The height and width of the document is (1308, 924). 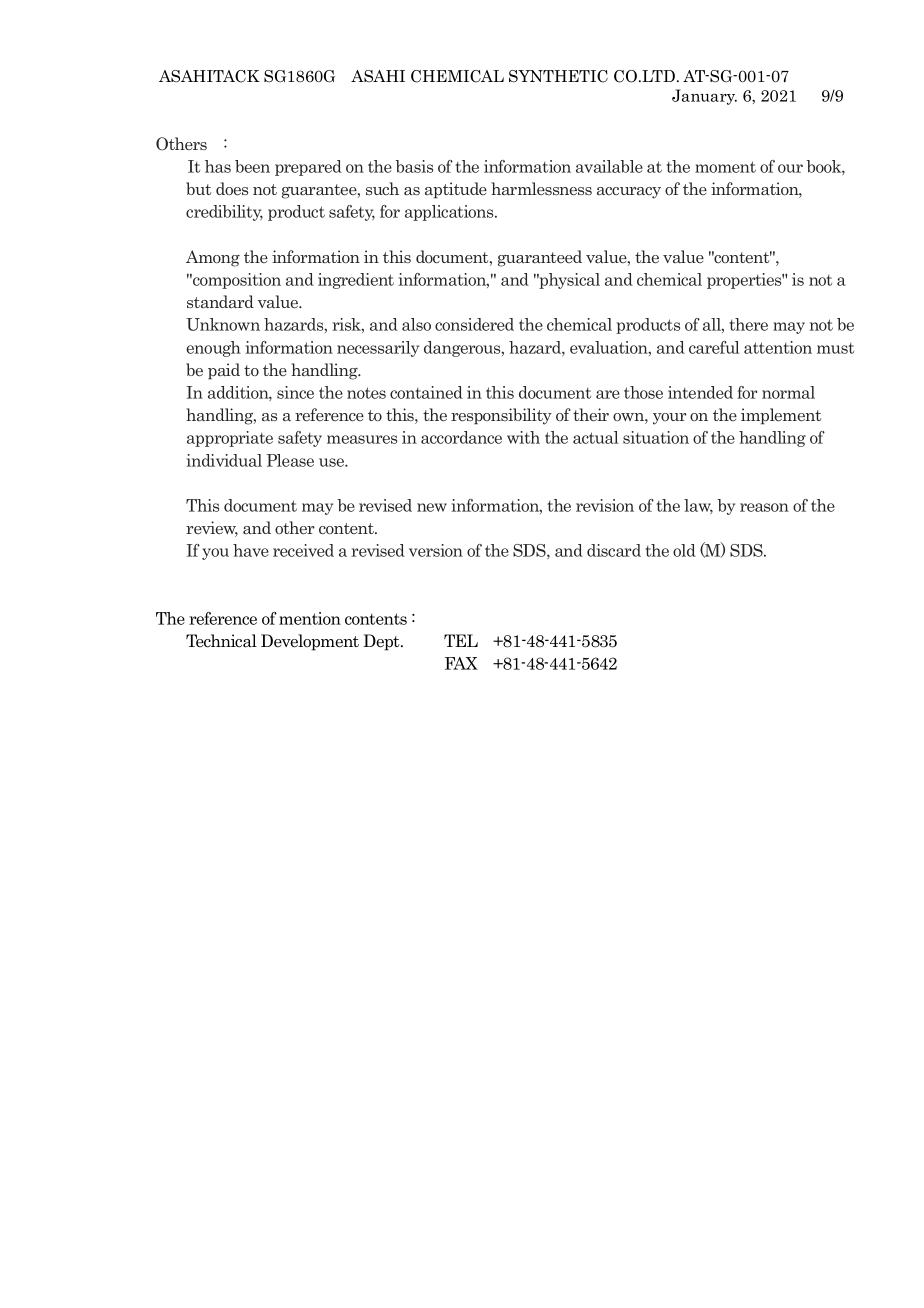 What do you see at coordinates (212, 529) in the document?
I see `review` at bounding box center [212, 529].
